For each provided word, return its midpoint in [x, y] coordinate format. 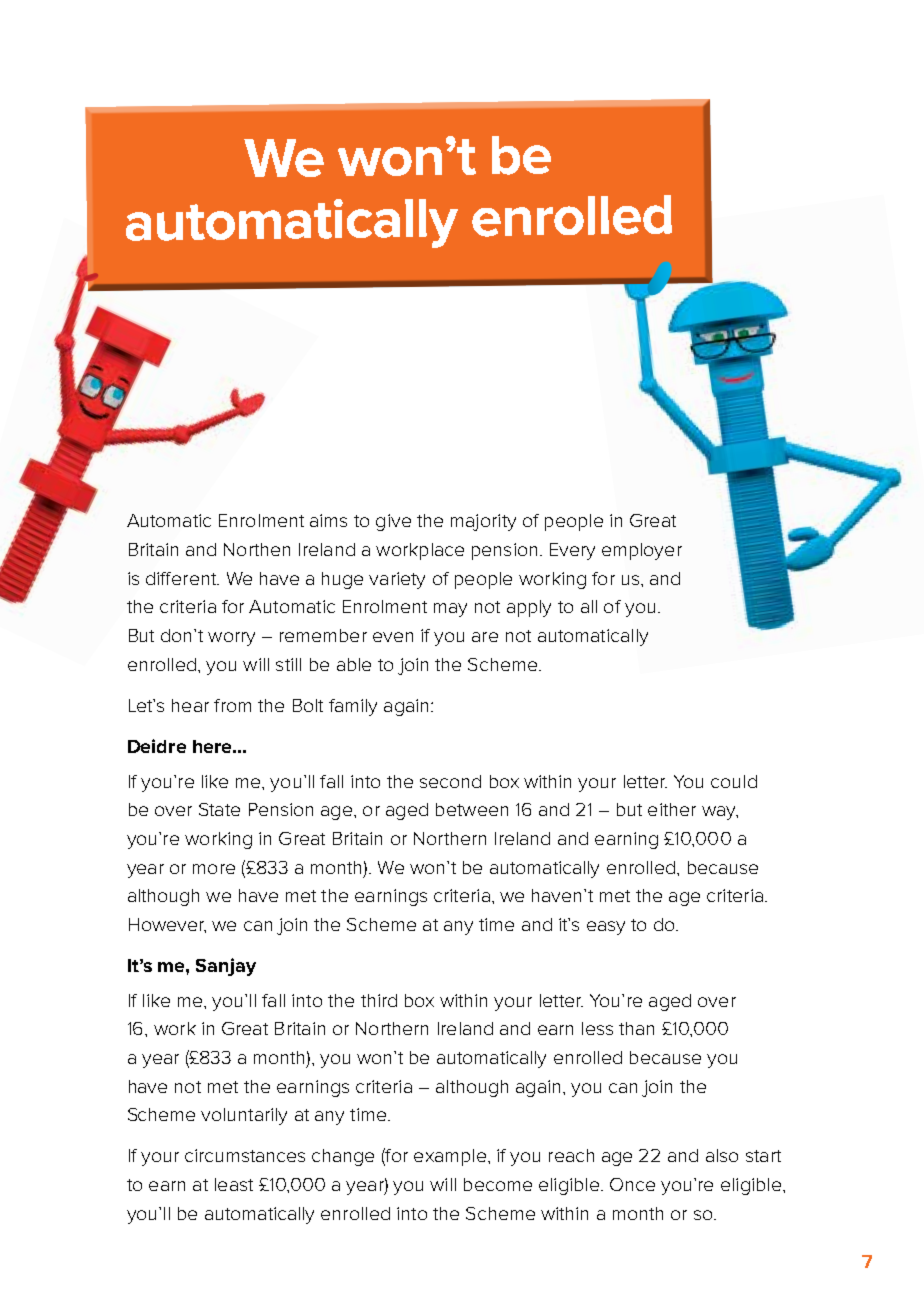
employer [642, 551]
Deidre [157, 746]
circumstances [245, 1155]
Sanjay [226, 967]
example [450, 1157]
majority [483, 522]
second [450, 781]
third [379, 1000]
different [182, 578]
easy [606, 928]
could [734, 781]
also [722, 1155]
